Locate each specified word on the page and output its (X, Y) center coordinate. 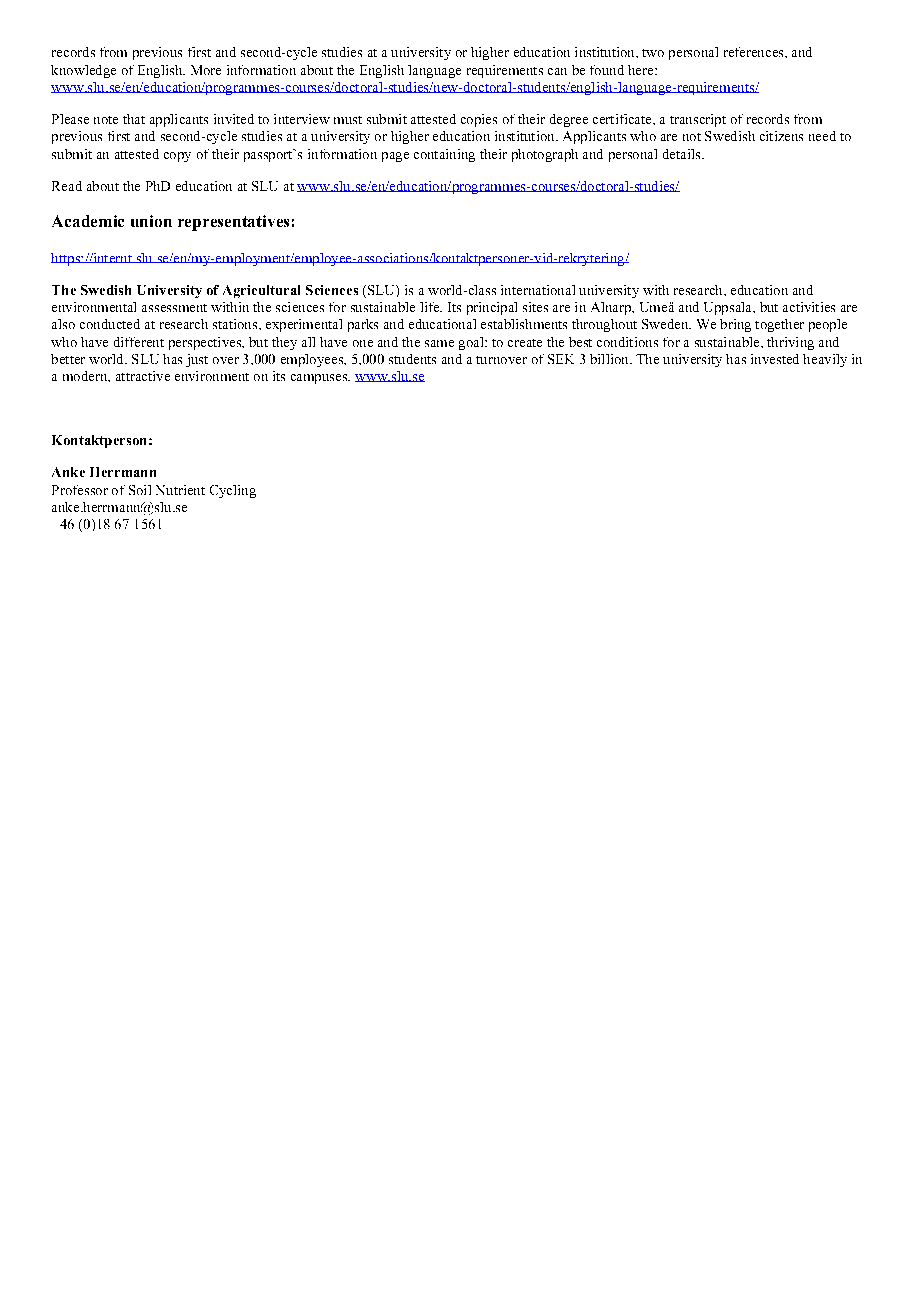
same (439, 343)
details (683, 154)
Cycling (233, 491)
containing (444, 155)
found (607, 70)
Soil (140, 490)
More (206, 70)
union (151, 221)
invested (775, 359)
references (755, 52)
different (139, 342)
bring (735, 325)
